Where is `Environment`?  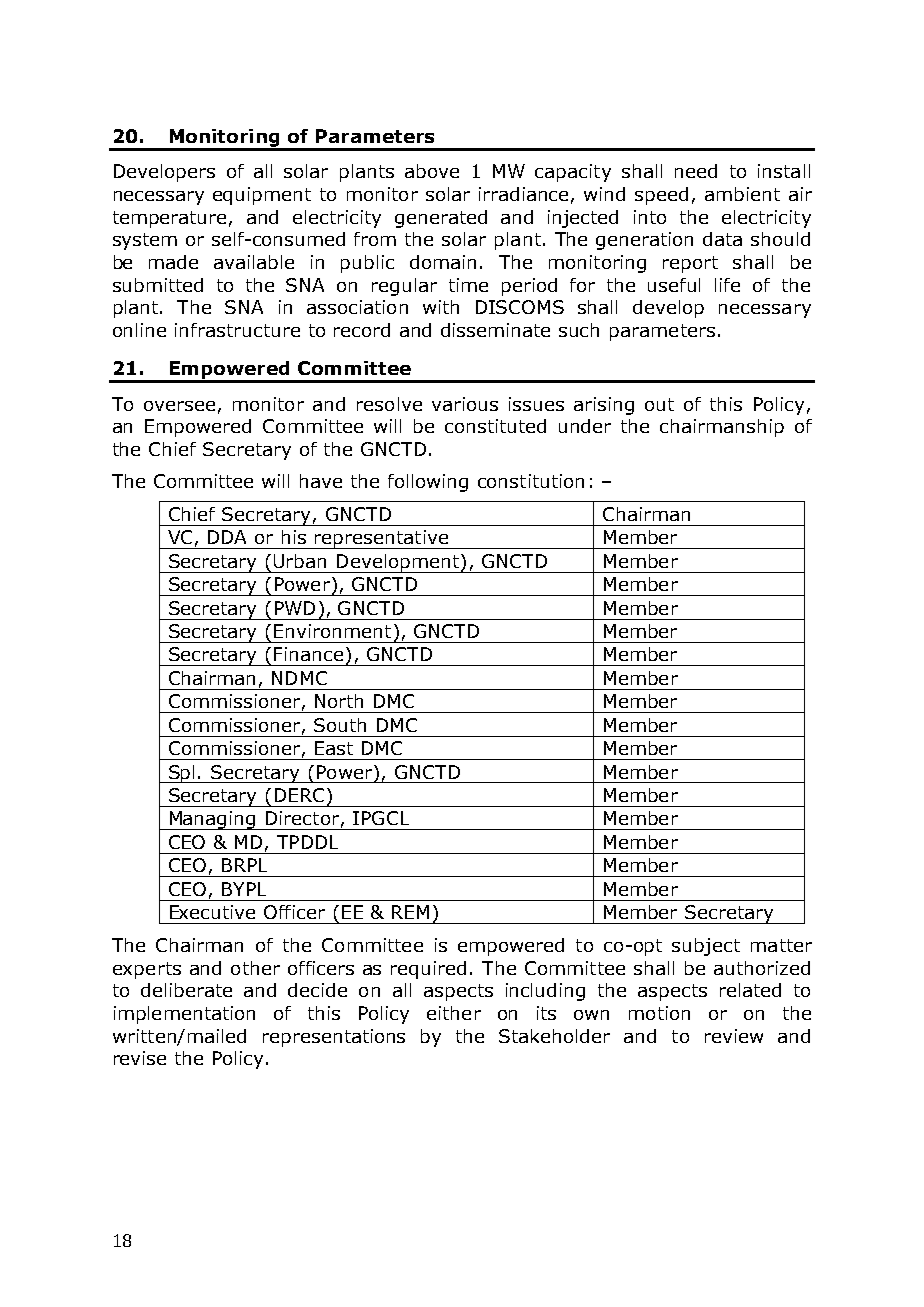
Environment is located at coordinates (332, 631).
